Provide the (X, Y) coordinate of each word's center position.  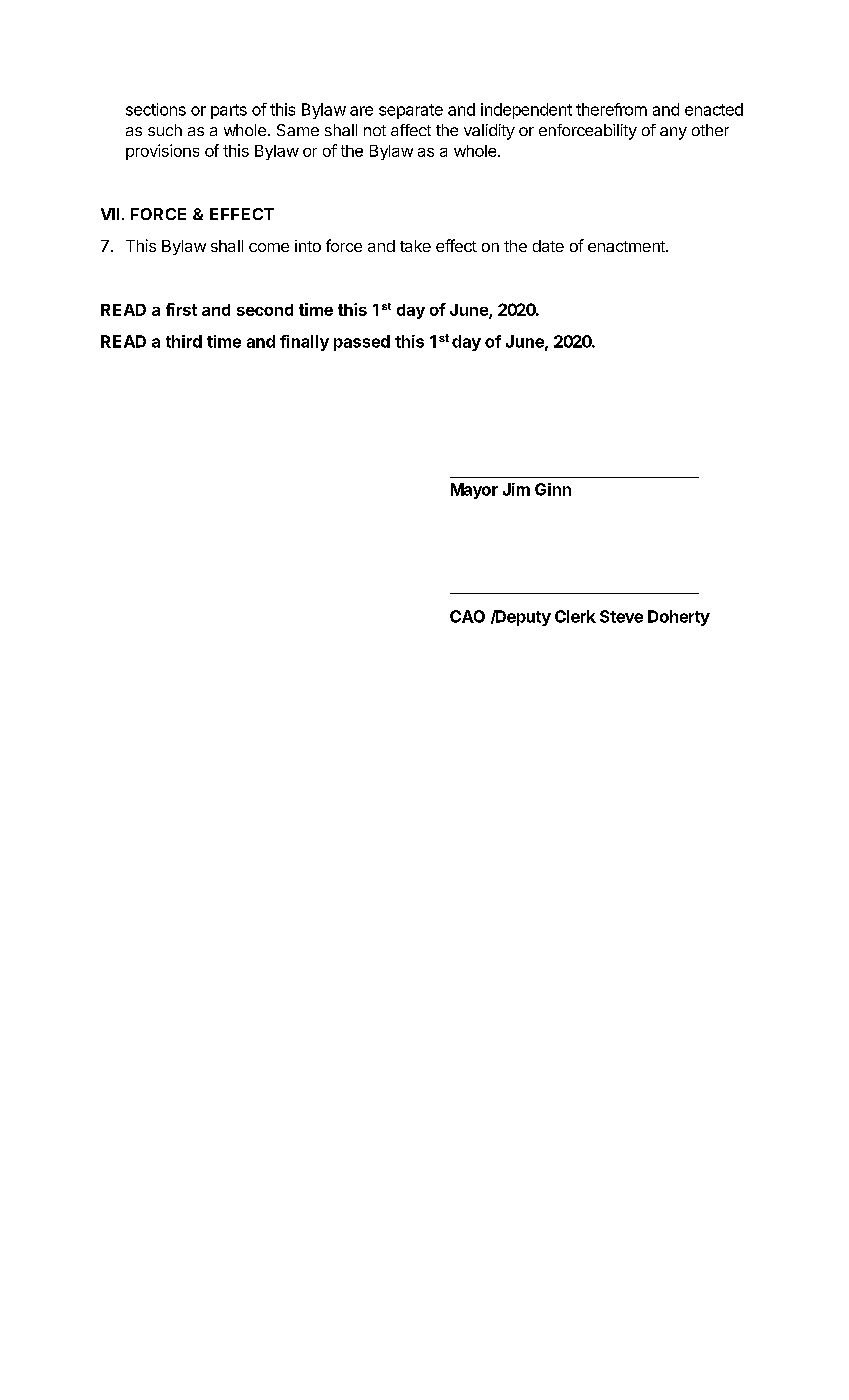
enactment (627, 246)
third (184, 341)
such (165, 130)
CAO (467, 616)
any (673, 133)
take (415, 246)
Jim (516, 489)
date (548, 246)
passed (362, 343)
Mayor (474, 491)
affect (411, 130)
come (269, 247)
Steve (621, 616)
